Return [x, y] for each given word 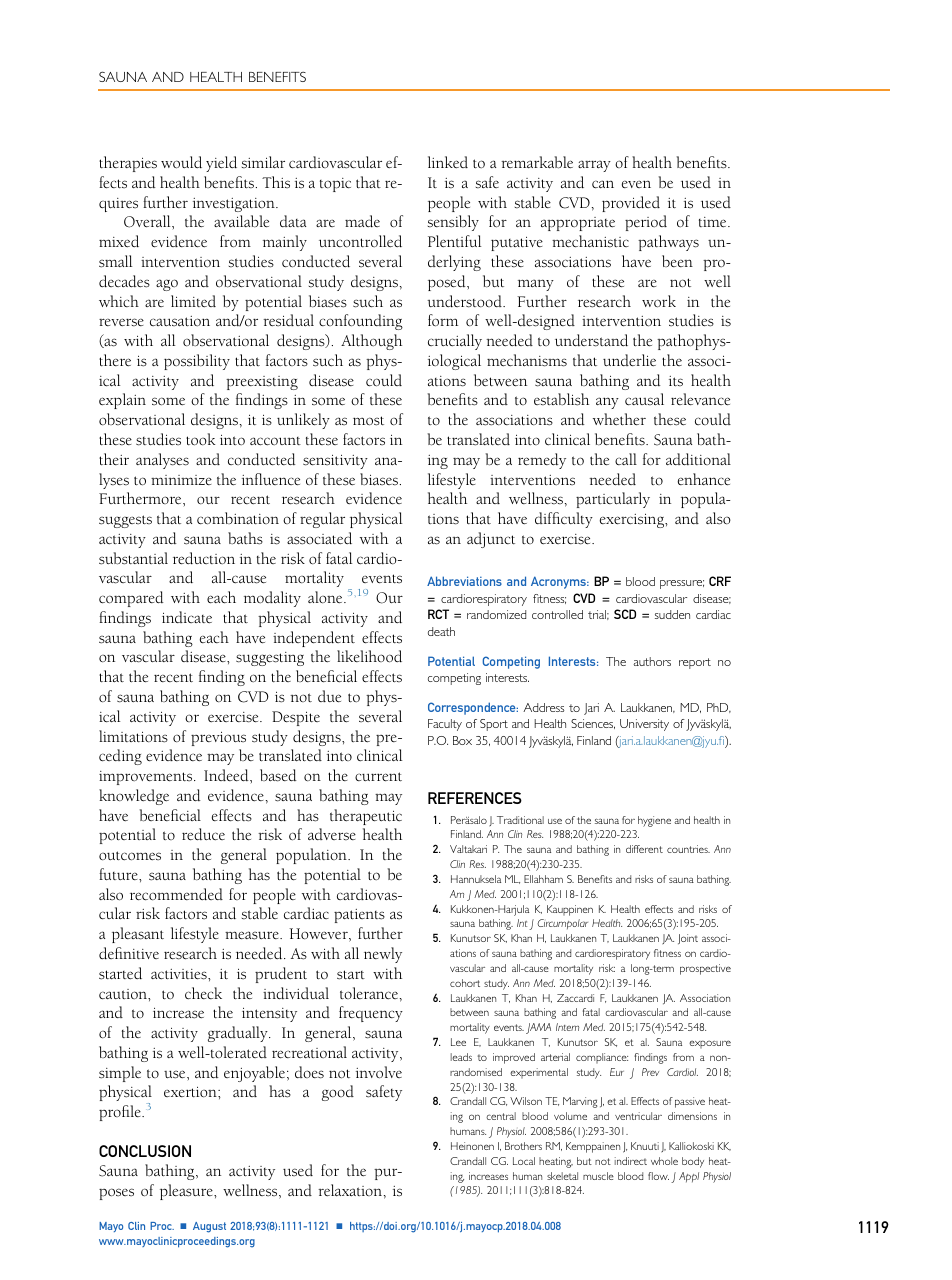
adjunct [491, 540]
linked [448, 162]
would [181, 162]
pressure [682, 584]
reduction [204, 558]
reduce [203, 834]
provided [631, 204]
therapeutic [366, 817]
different [644, 849]
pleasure [187, 1192]
